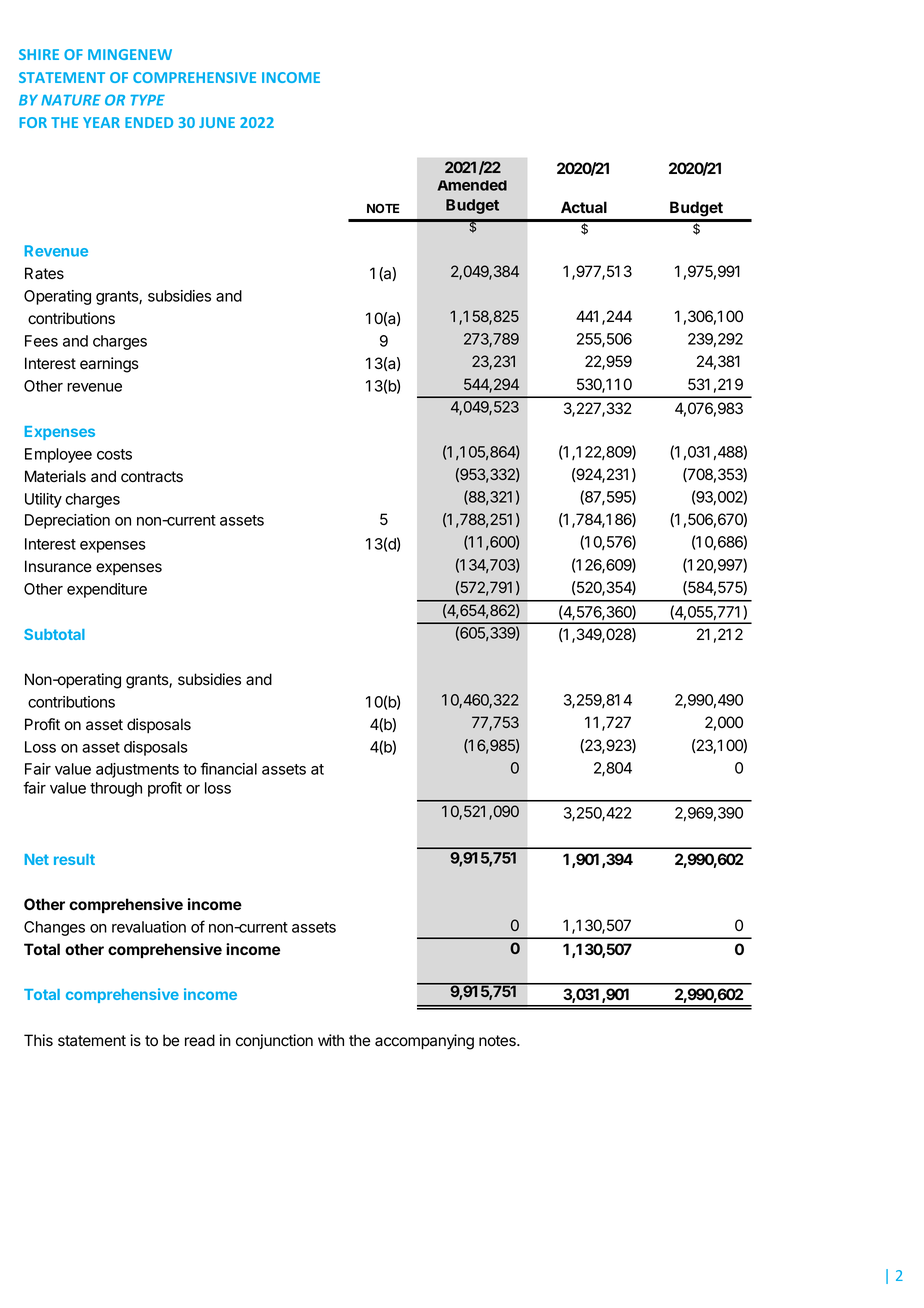 The image size is (924, 1308). I want to click on financial, so click(228, 768).
